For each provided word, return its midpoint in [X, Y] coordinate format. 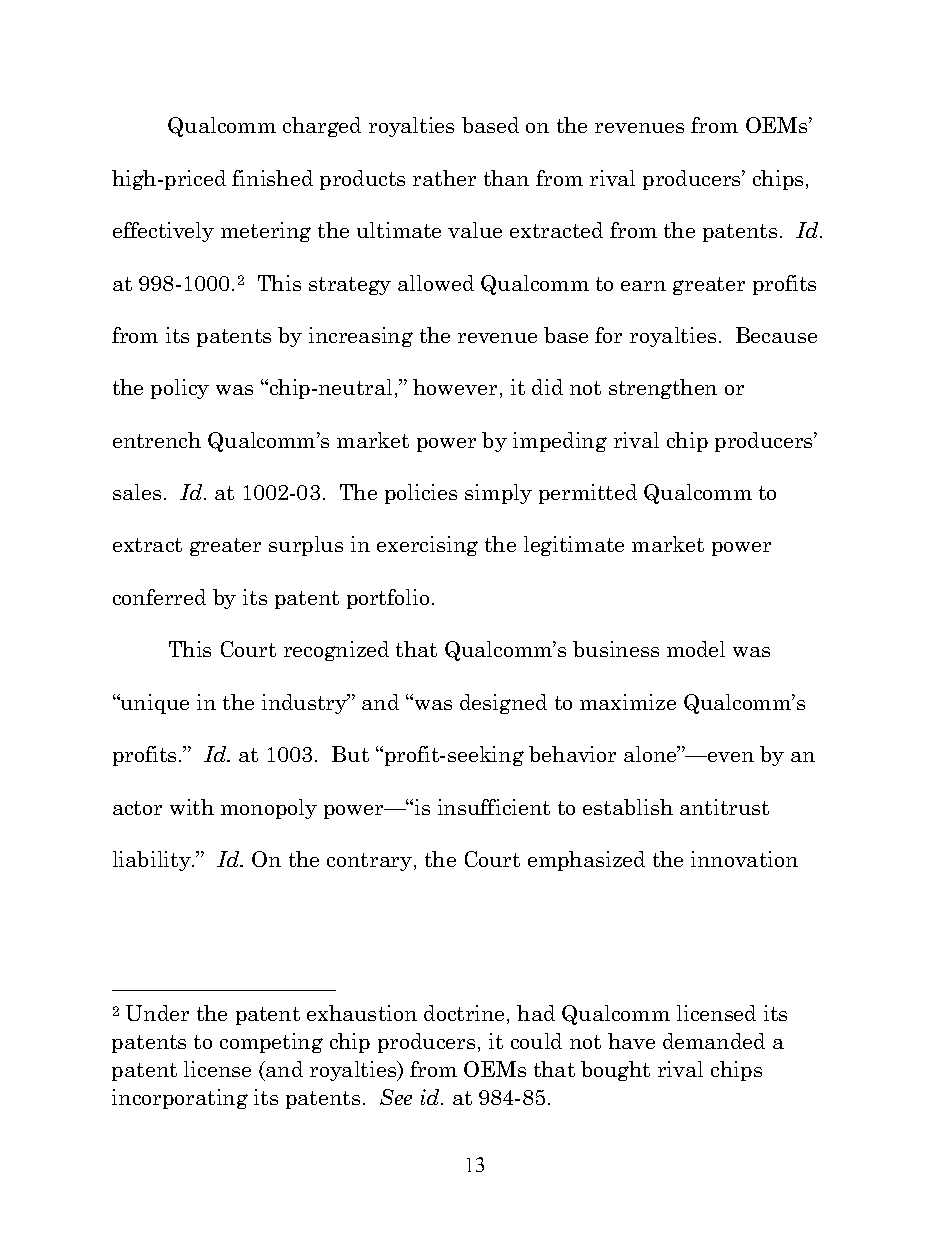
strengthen [663, 389]
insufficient [494, 807]
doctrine [464, 1013]
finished [272, 178]
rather [444, 178]
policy [180, 389]
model [696, 649]
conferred [159, 597]
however [455, 387]
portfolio [388, 599]
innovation [744, 859]
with [192, 807]
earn [643, 286]
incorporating [180, 1099]
